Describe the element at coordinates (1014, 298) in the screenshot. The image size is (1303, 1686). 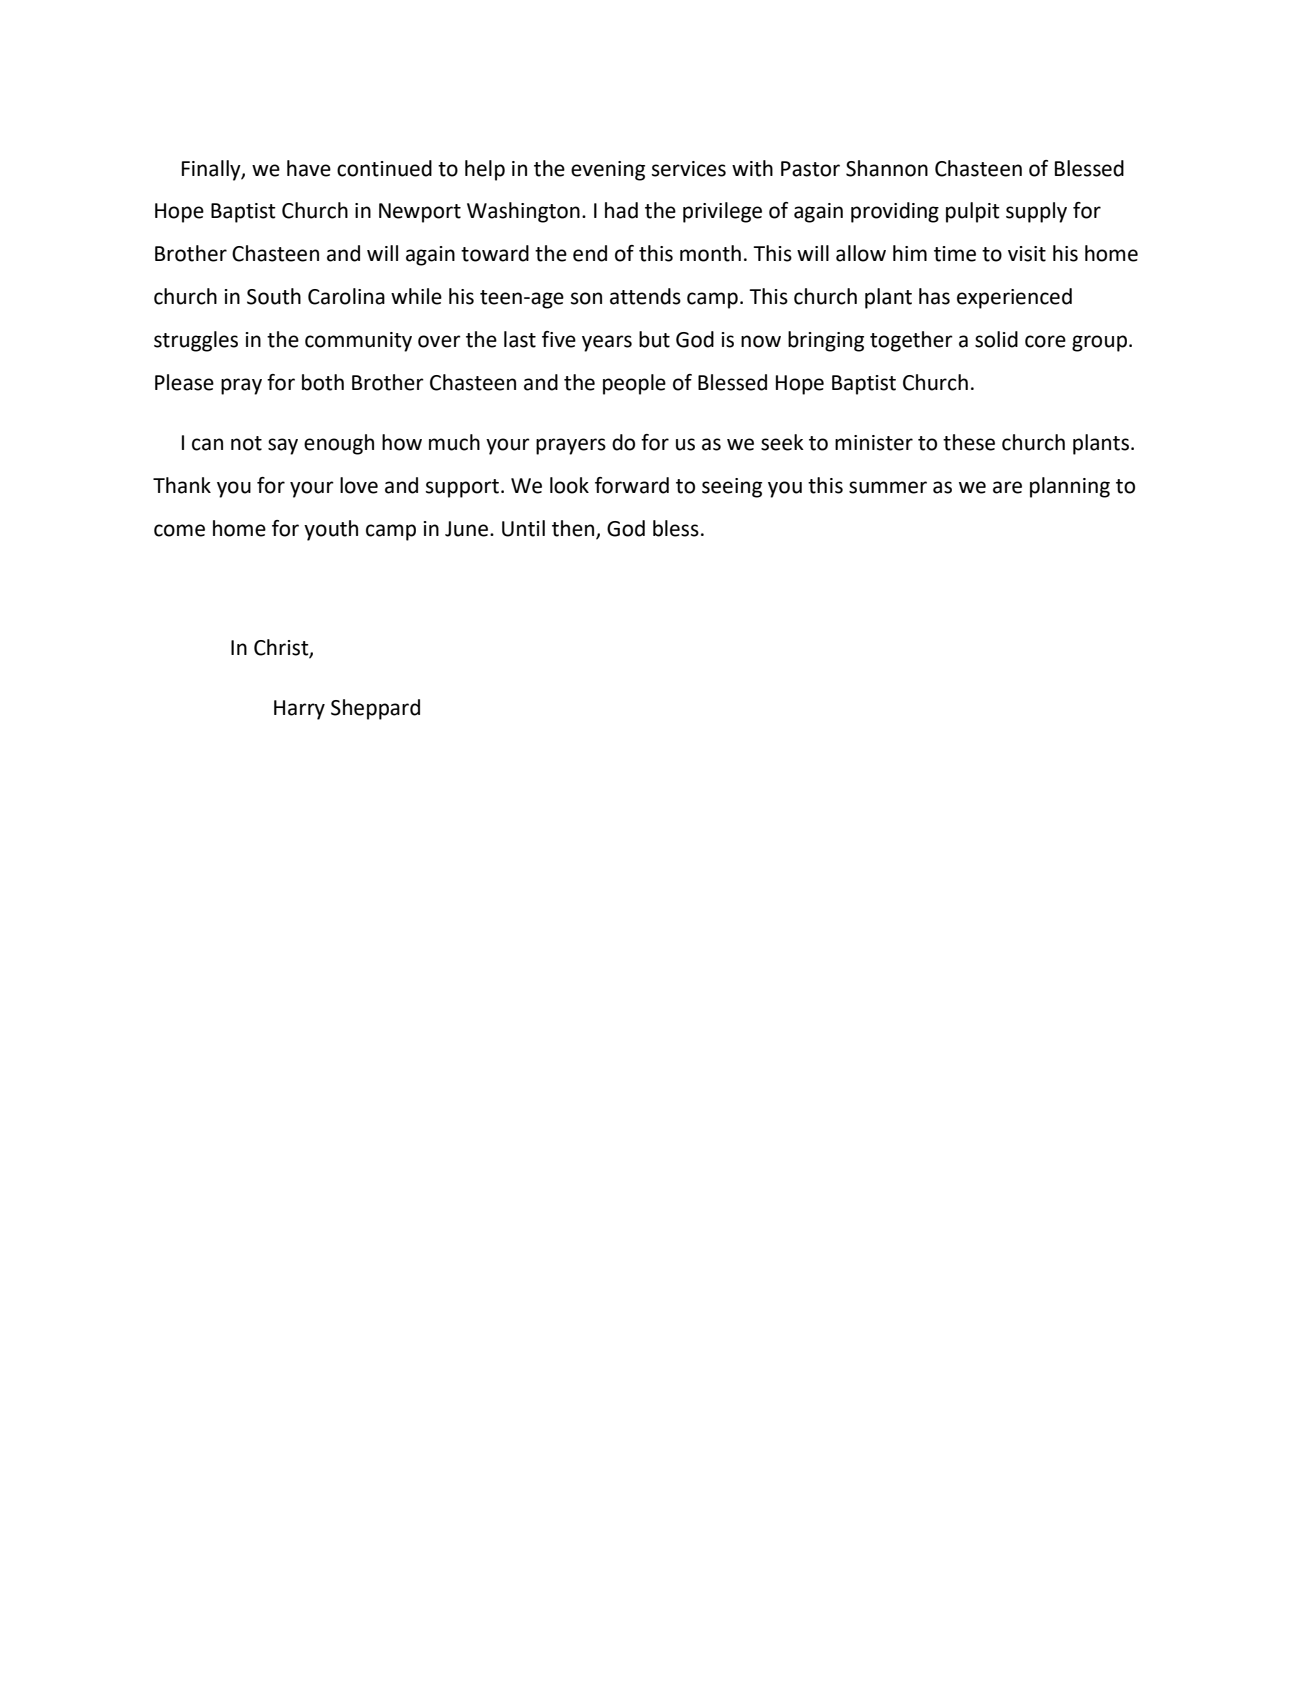
I see `experienced` at that location.
